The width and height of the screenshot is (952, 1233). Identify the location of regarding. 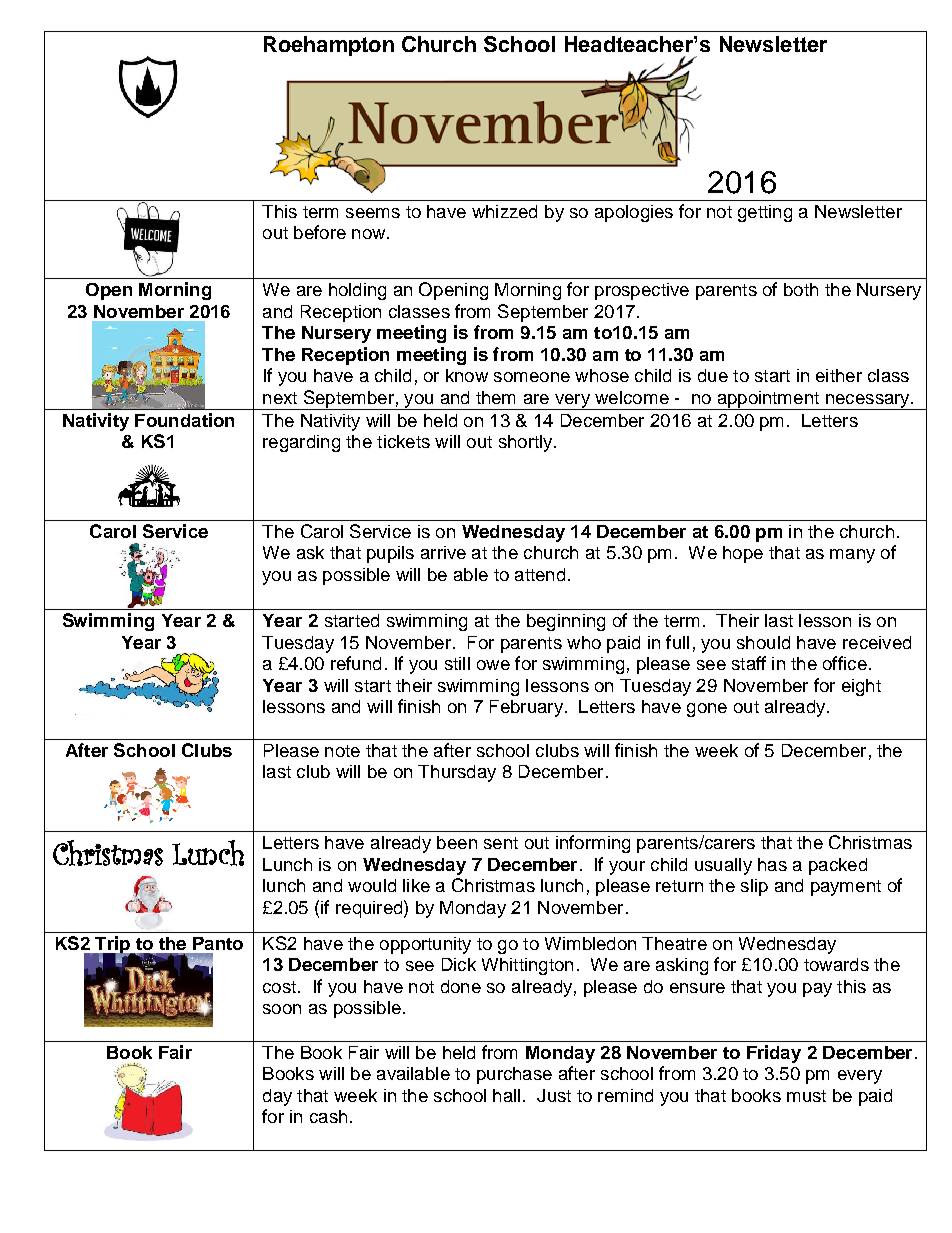
(301, 443).
